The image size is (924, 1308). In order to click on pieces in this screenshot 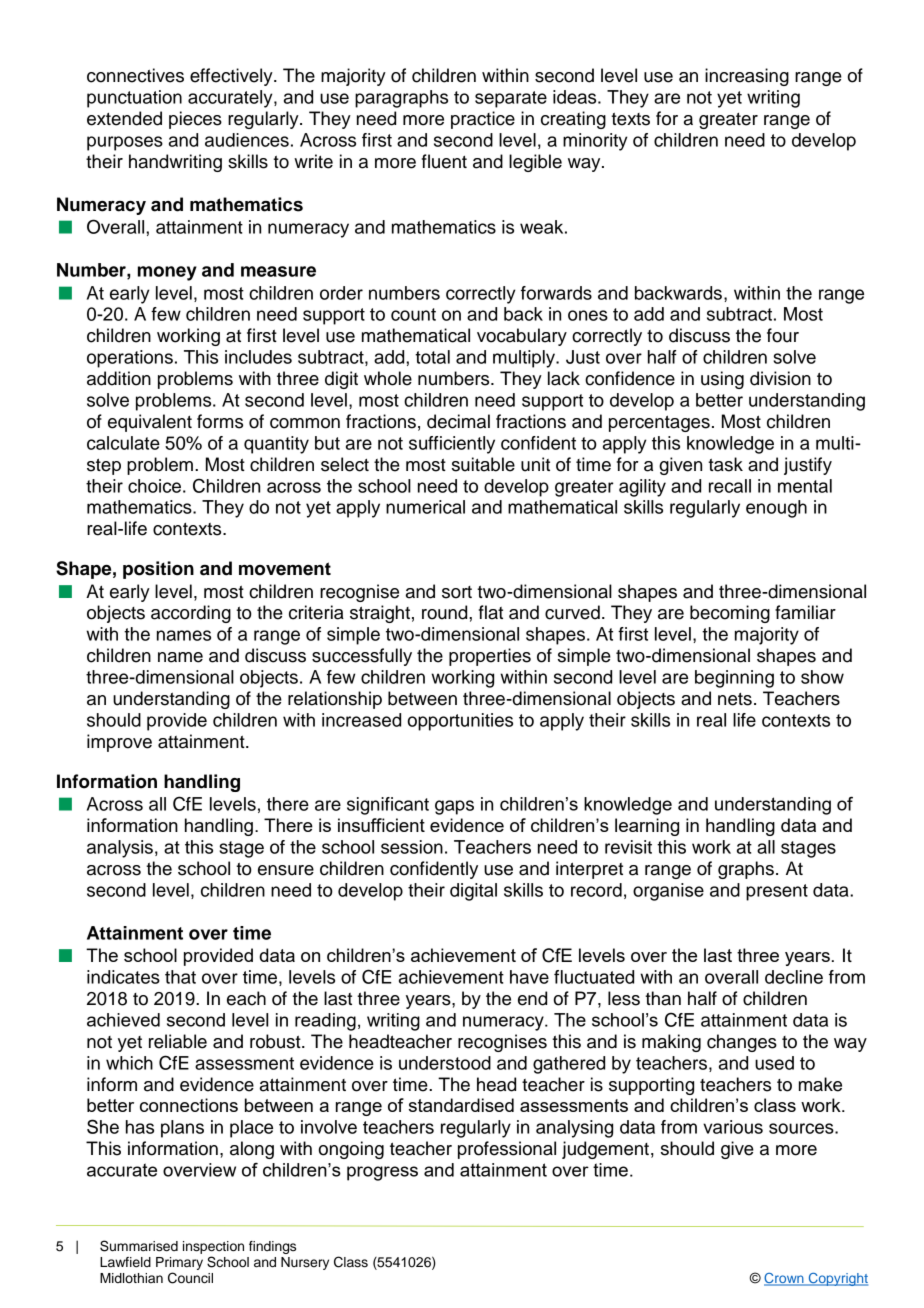, I will do `click(195, 120)`.
